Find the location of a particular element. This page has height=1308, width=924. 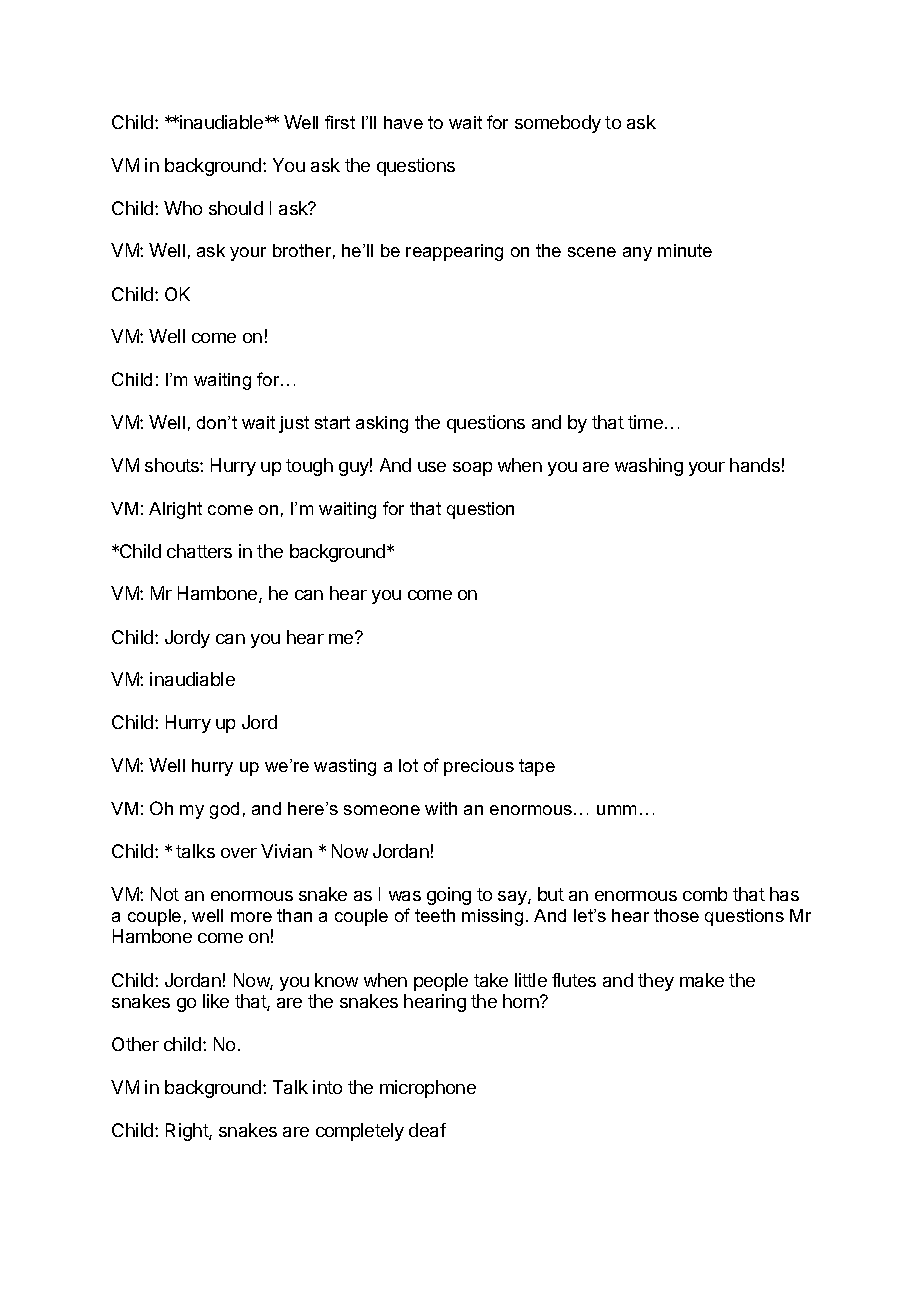

microphone is located at coordinates (428, 1089).
